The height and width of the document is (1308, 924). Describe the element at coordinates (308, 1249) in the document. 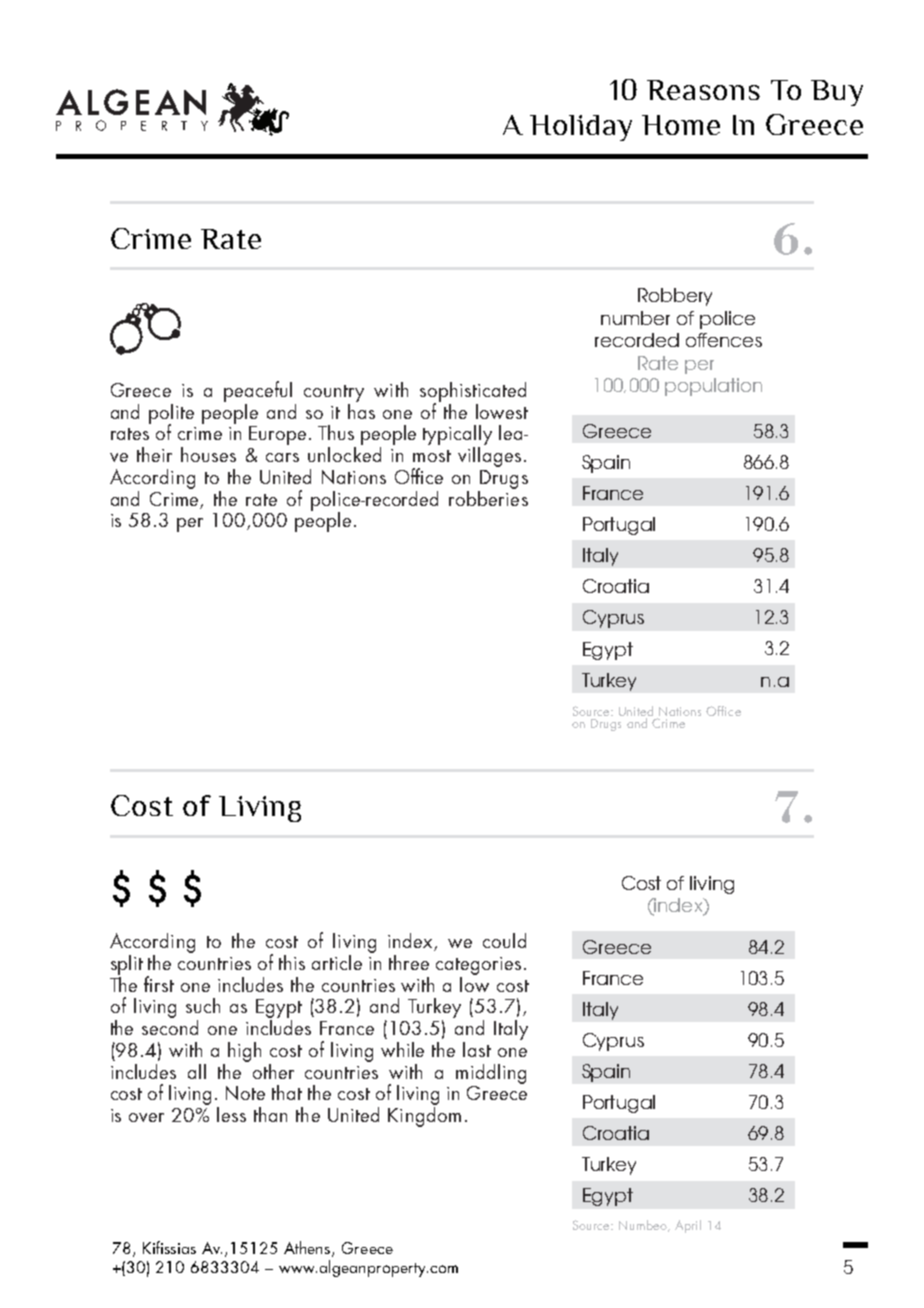

I see `Athens` at that location.
